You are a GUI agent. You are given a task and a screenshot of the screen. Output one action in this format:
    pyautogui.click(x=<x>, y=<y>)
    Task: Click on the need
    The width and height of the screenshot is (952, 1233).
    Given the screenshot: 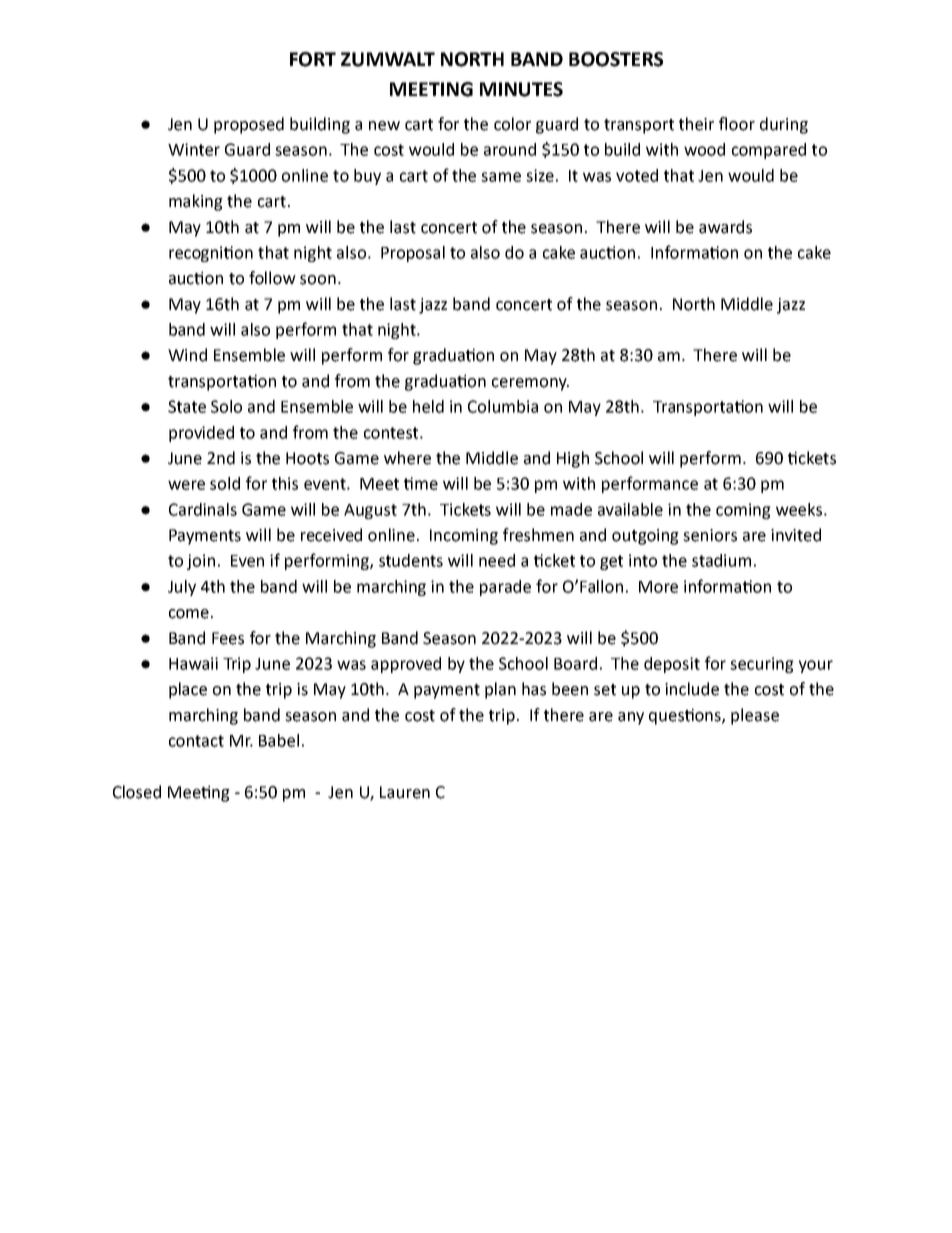 What is the action you would take?
    pyautogui.click(x=497, y=560)
